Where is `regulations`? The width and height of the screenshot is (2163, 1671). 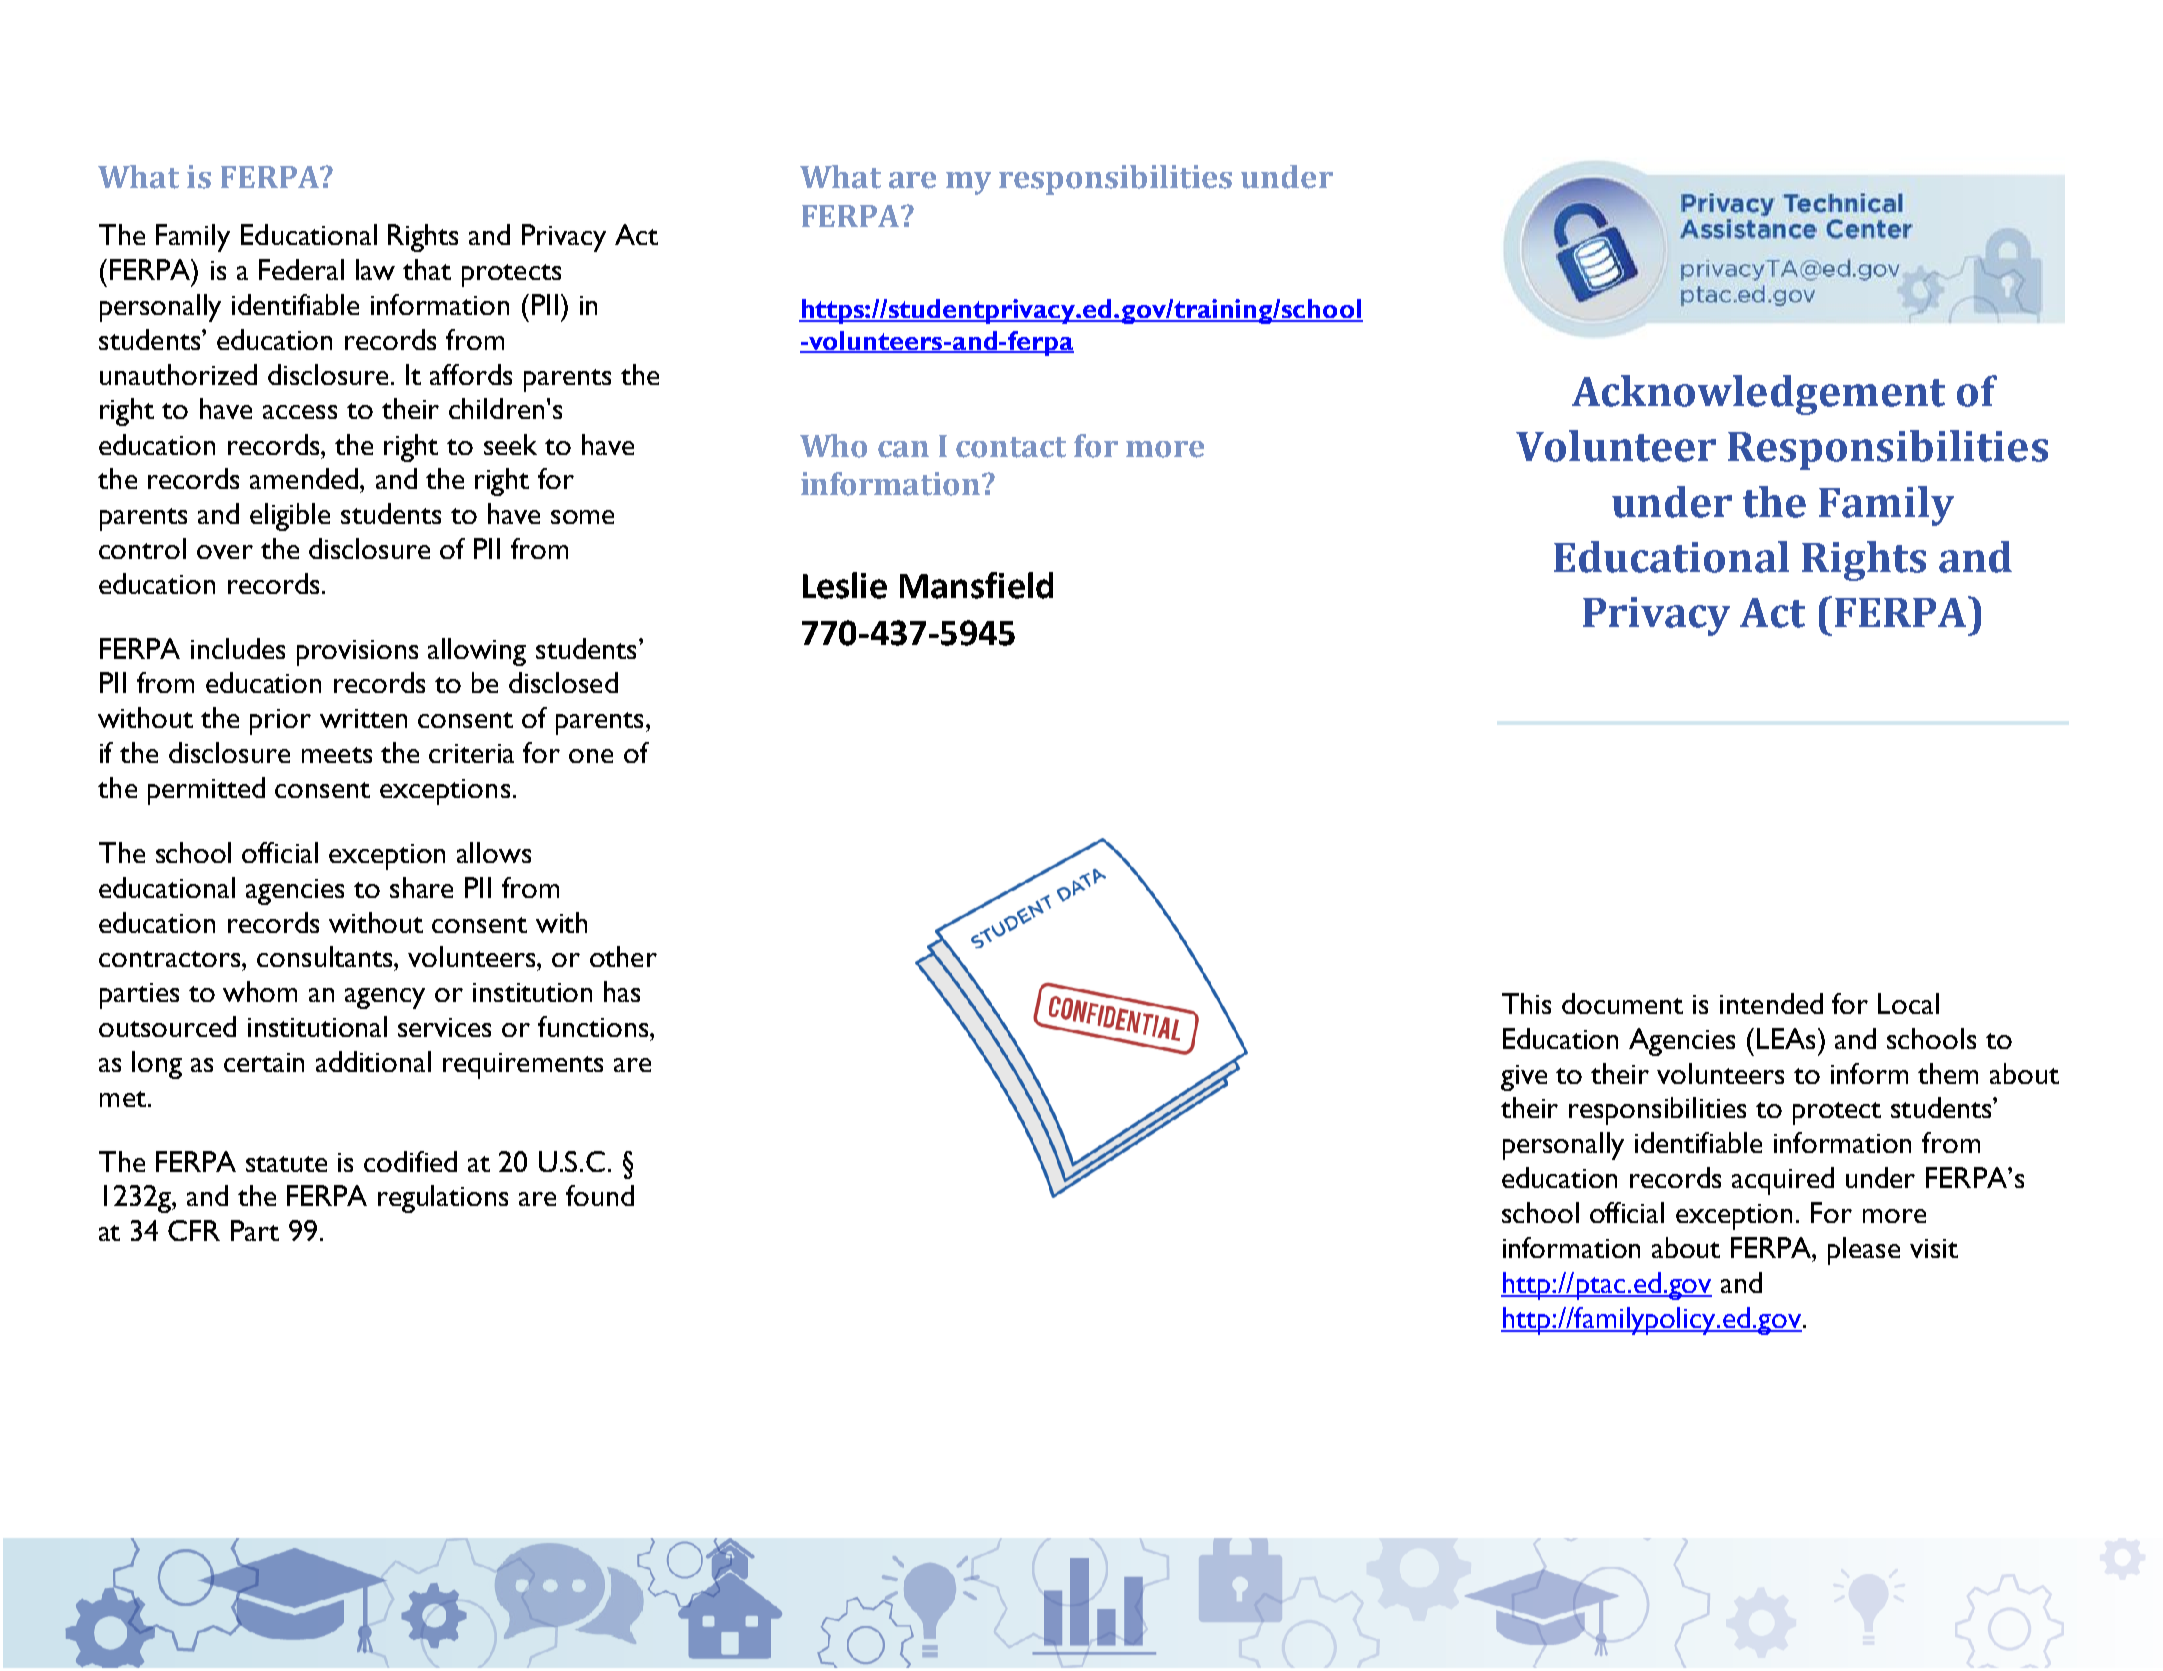
regulations is located at coordinates (443, 1199).
